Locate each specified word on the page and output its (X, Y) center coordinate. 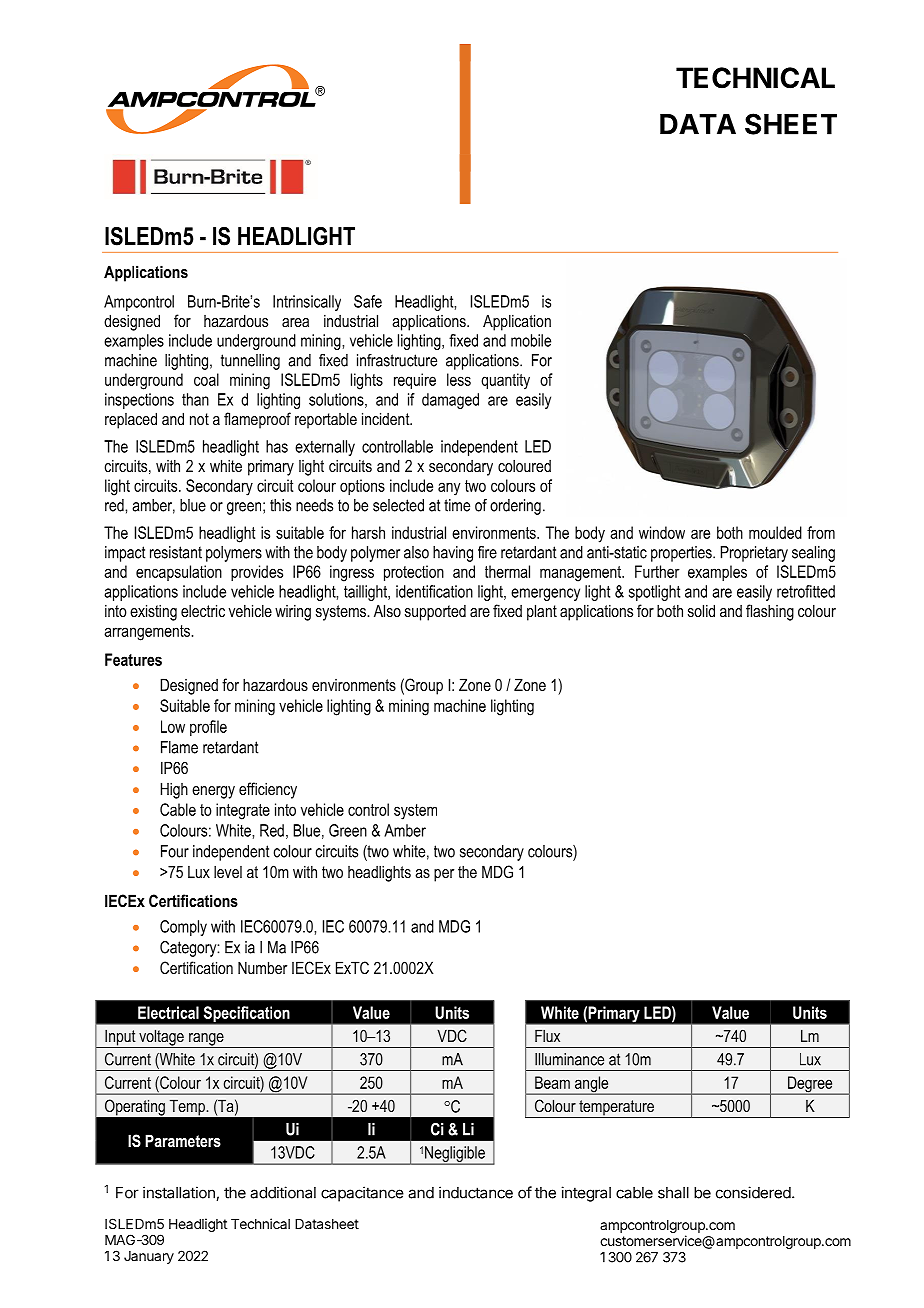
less (459, 379)
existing (153, 612)
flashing (770, 612)
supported (435, 613)
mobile (531, 340)
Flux (547, 1035)
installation (180, 1193)
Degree (810, 1085)
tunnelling (250, 362)
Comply (183, 928)
